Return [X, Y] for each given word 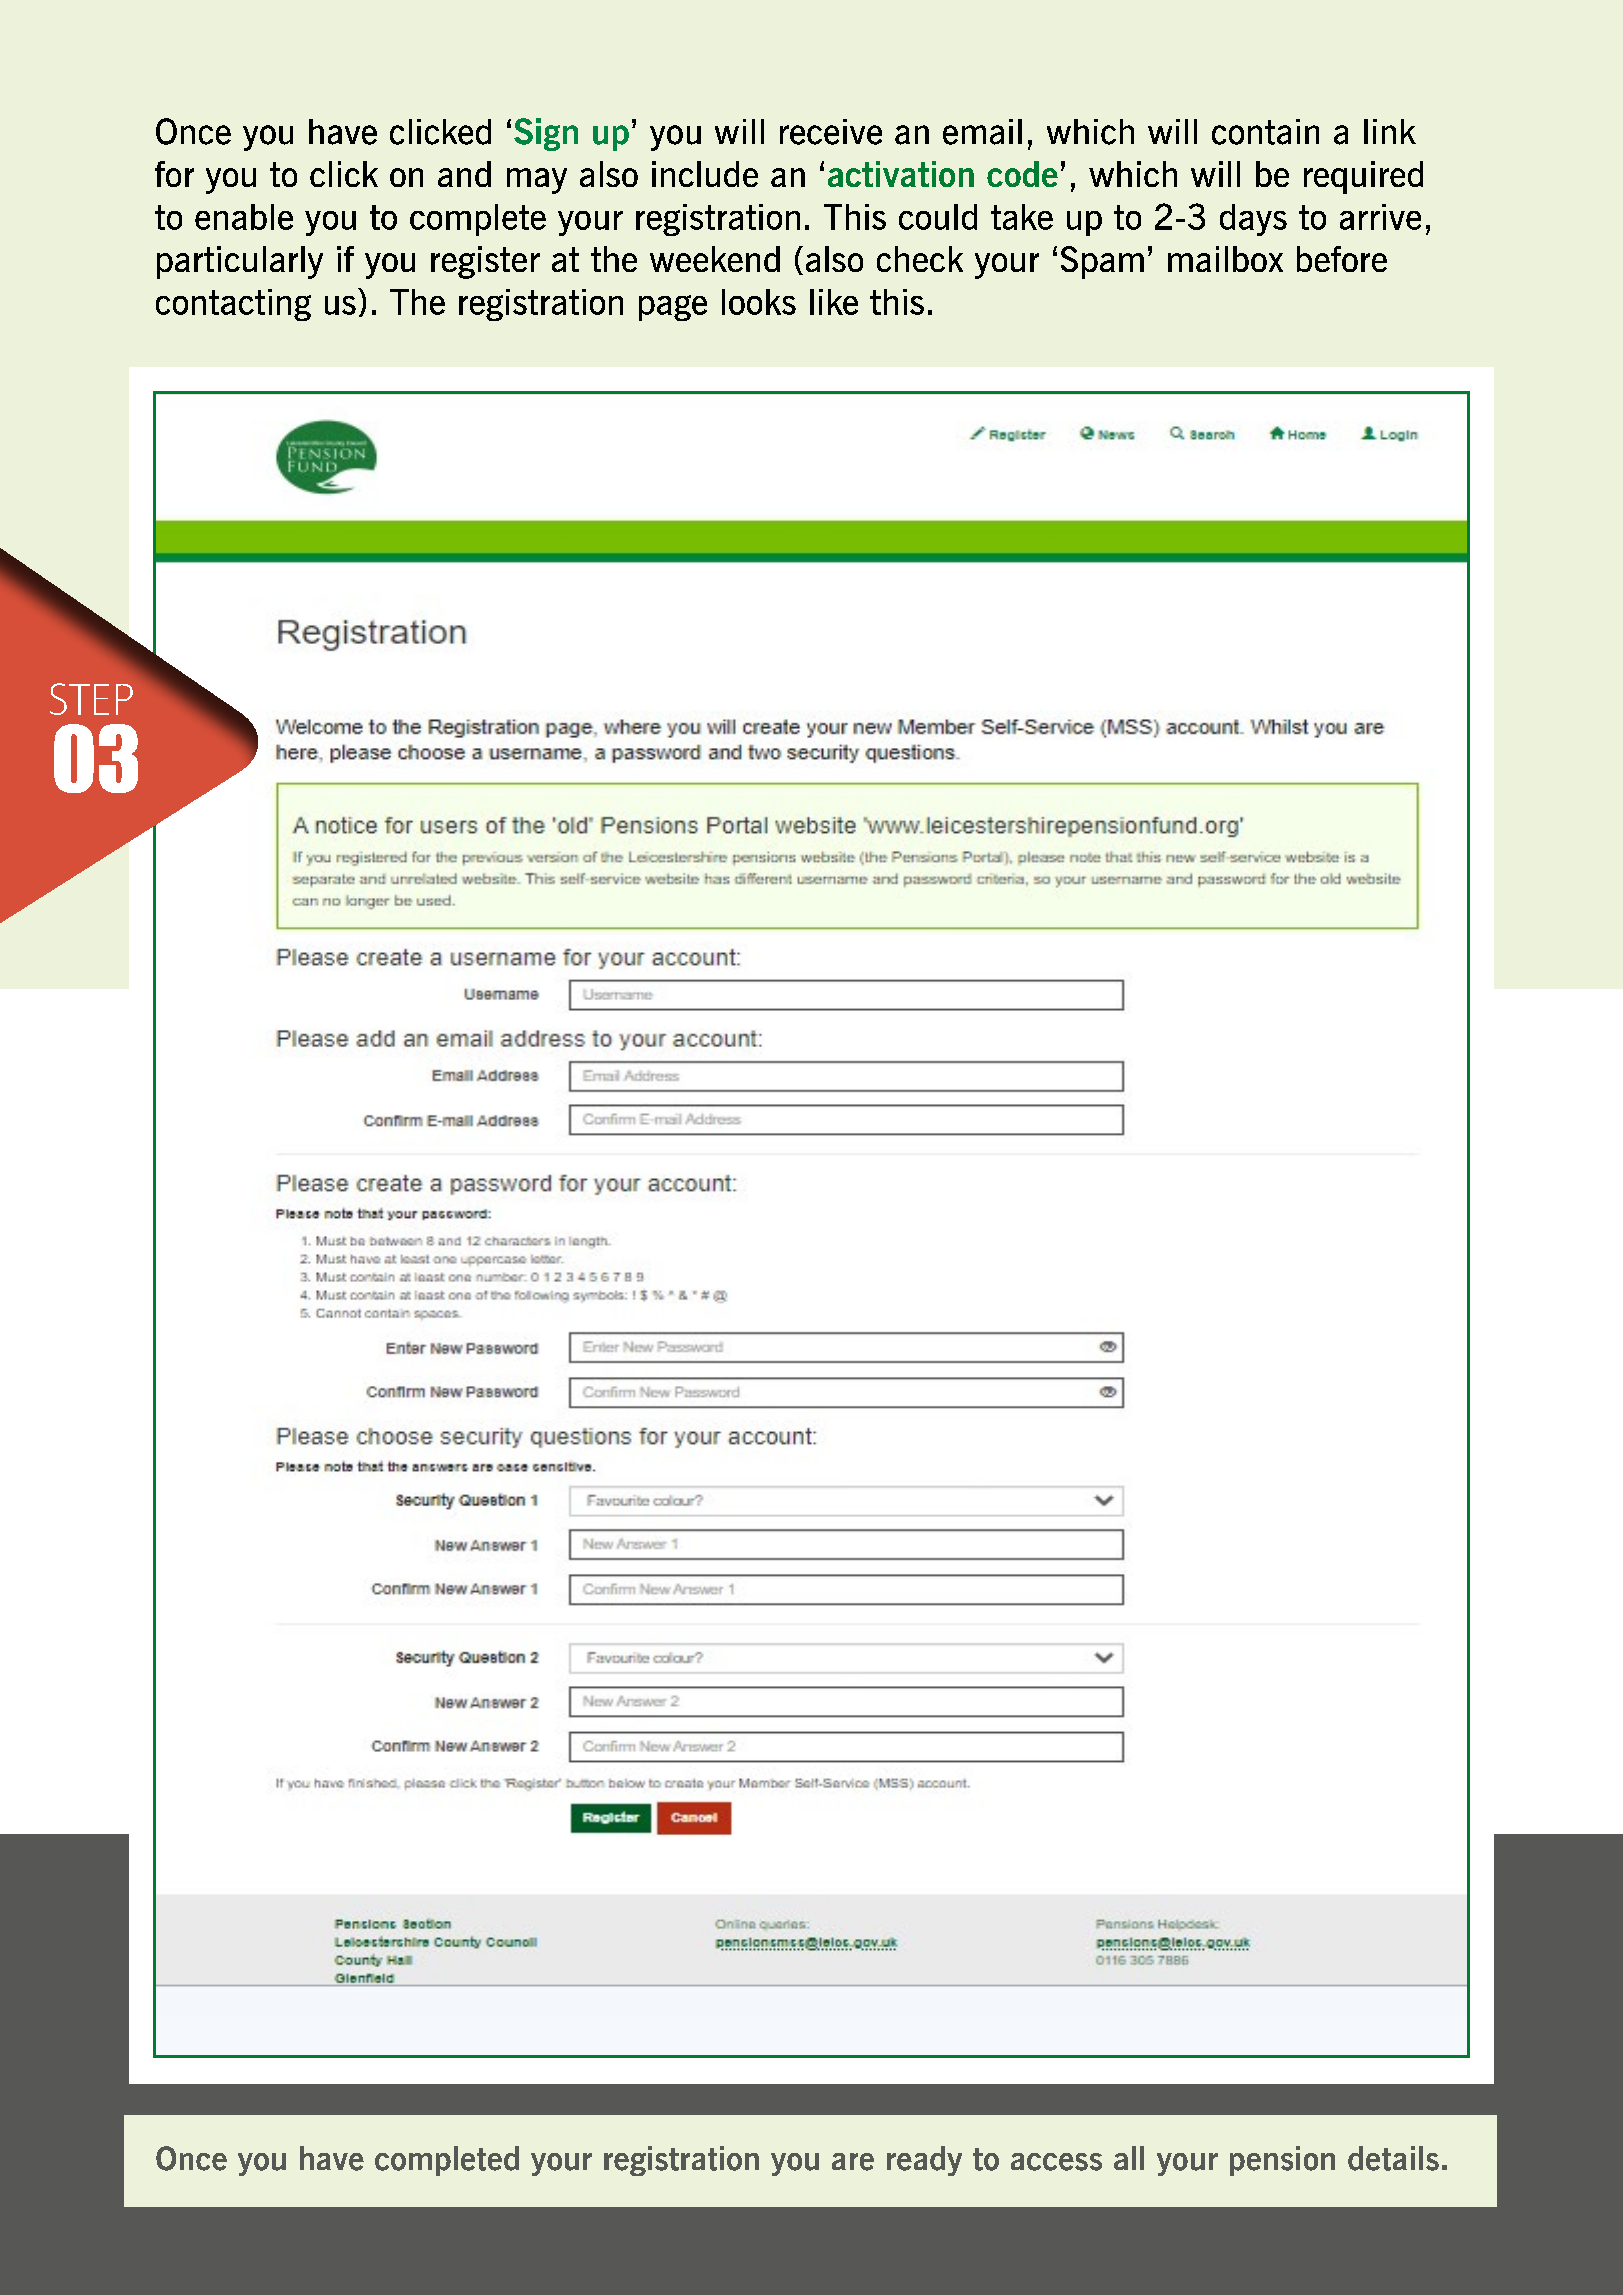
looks [759, 302]
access [1056, 2162]
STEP [91, 699]
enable [244, 217]
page [673, 308]
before [1342, 259]
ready [924, 2161]
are [853, 2162]
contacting [233, 305]
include [705, 174]
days [1253, 220]
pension [1282, 2161]
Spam [1102, 262]
